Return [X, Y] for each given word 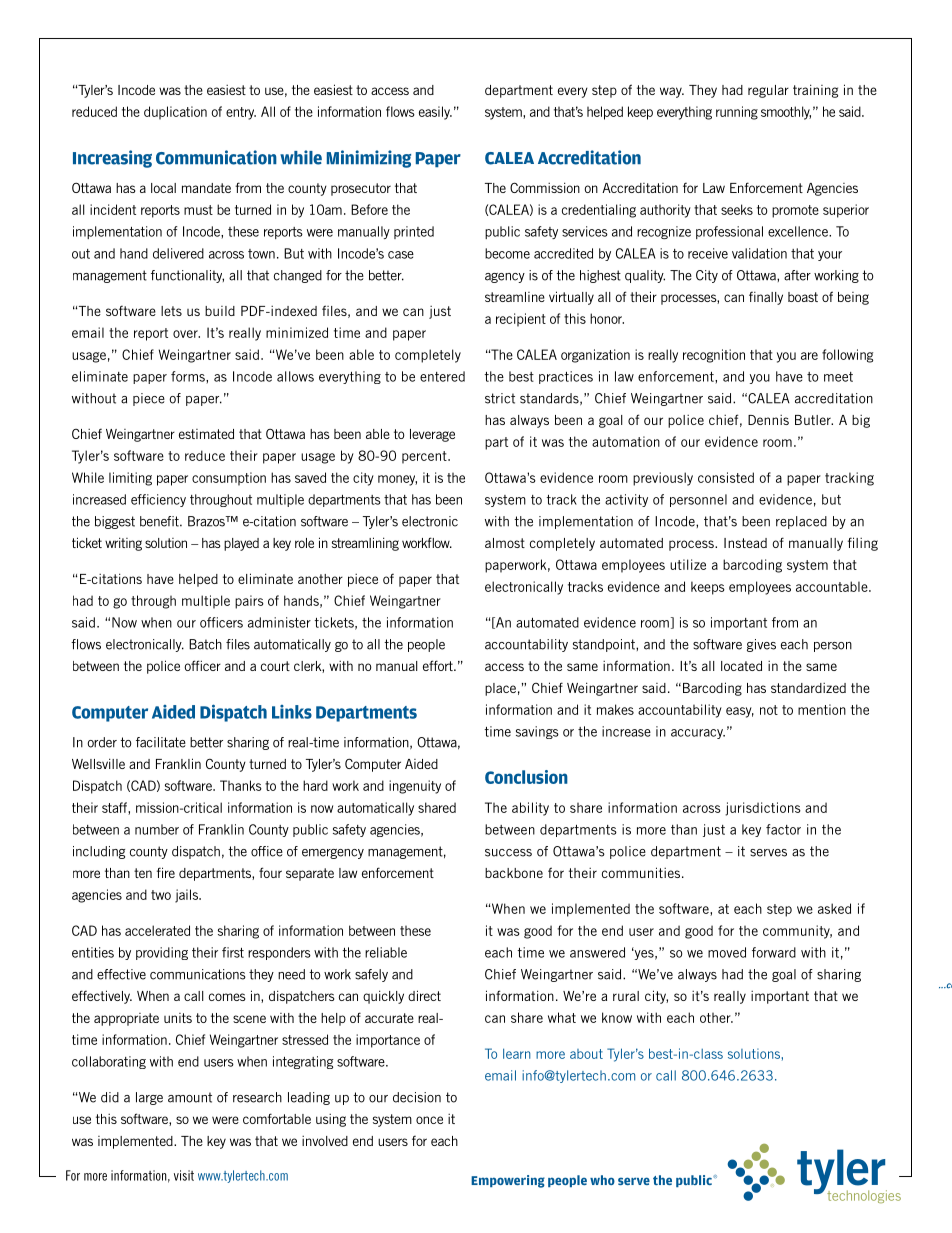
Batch [205, 644]
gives [761, 645]
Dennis [768, 420]
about [586, 1054]
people [426, 645]
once [429, 1120]
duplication [175, 113]
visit [184, 1175]
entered [442, 376]
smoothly [786, 113]
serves [768, 853]
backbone [514, 873]
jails [187, 896]
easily [435, 113]
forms [189, 376]
